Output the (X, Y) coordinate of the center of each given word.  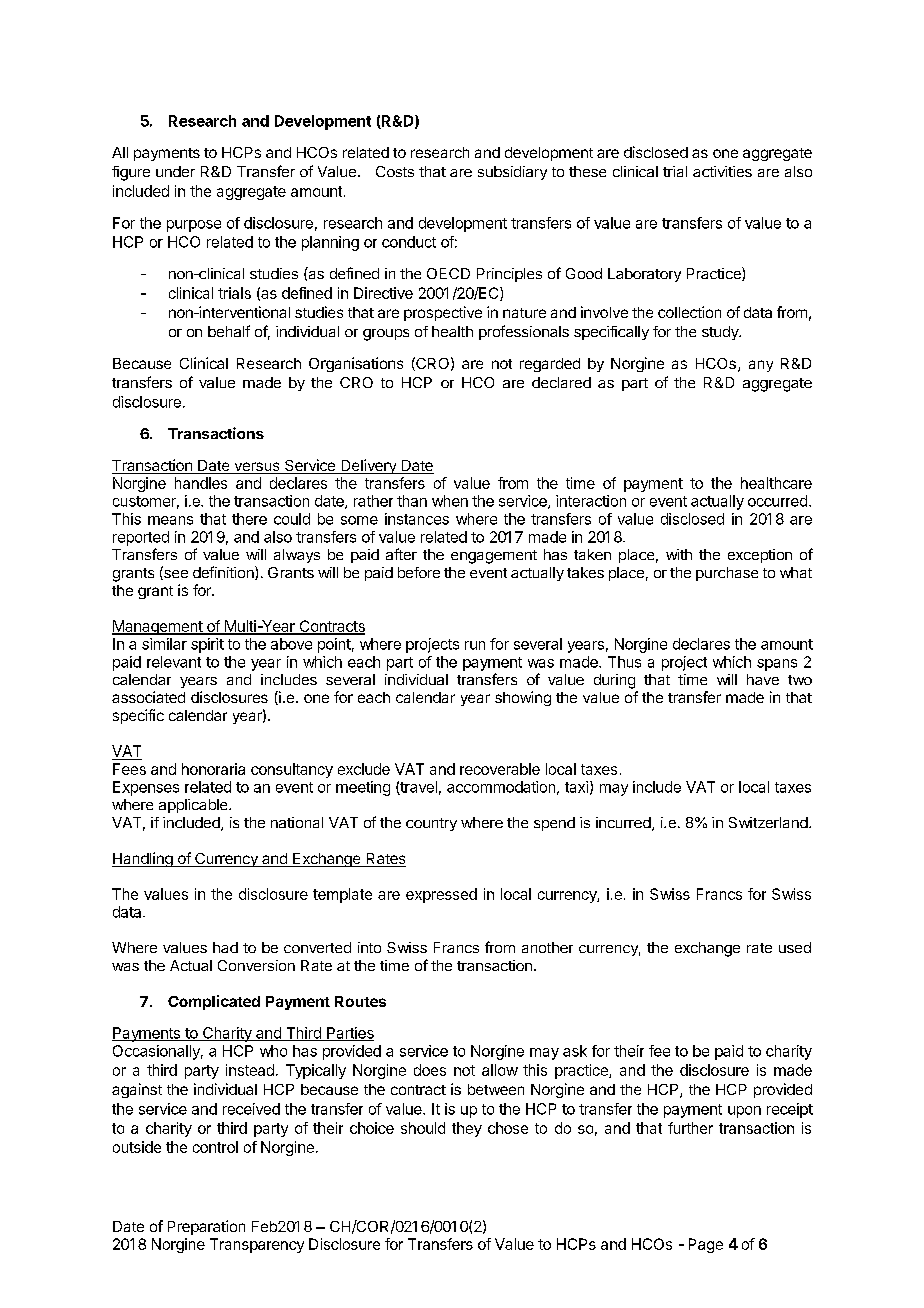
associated (148, 697)
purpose (194, 226)
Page (706, 1245)
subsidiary (512, 173)
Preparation (206, 1227)
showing (523, 698)
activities (722, 171)
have (763, 679)
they (467, 1129)
